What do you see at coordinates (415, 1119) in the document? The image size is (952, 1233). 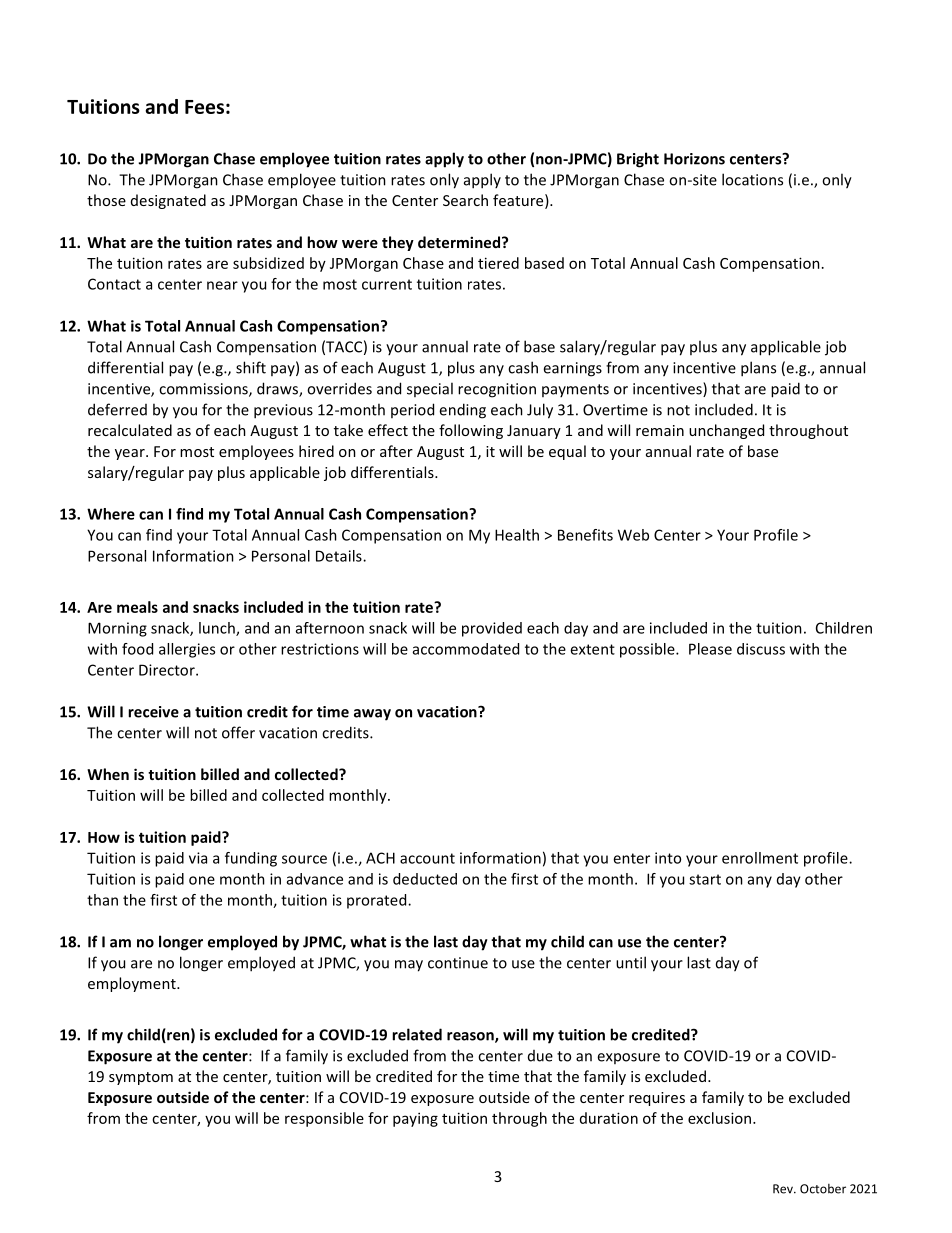 I see `paying` at bounding box center [415, 1119].
